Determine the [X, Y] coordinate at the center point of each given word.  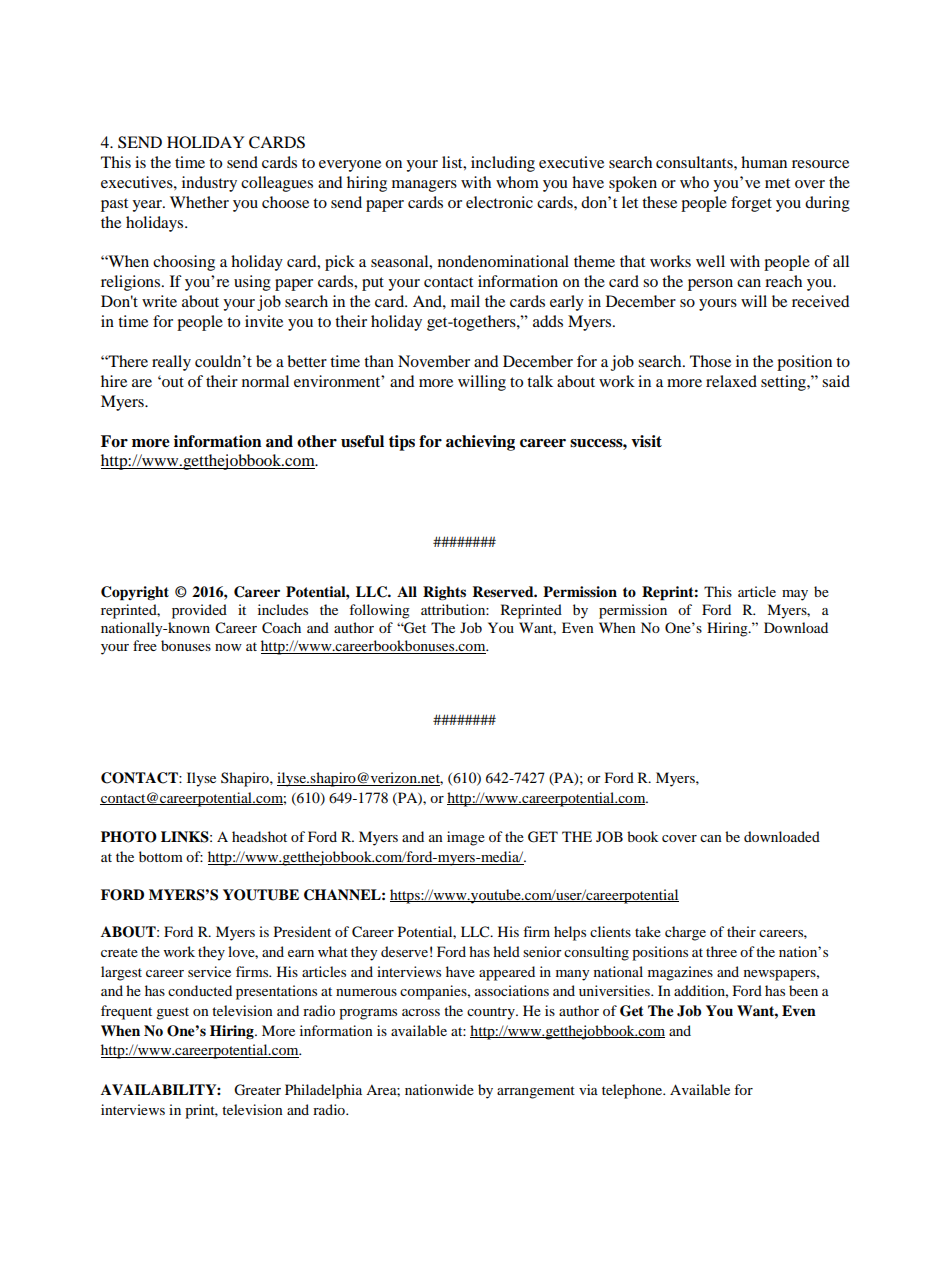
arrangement [536, 1092]
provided [199, 611]
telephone [633, 1091]
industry [209, 184]
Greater [257, 1090]
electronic [499, 202]
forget [751, 204]
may [795, 595]
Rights [444, 593]
